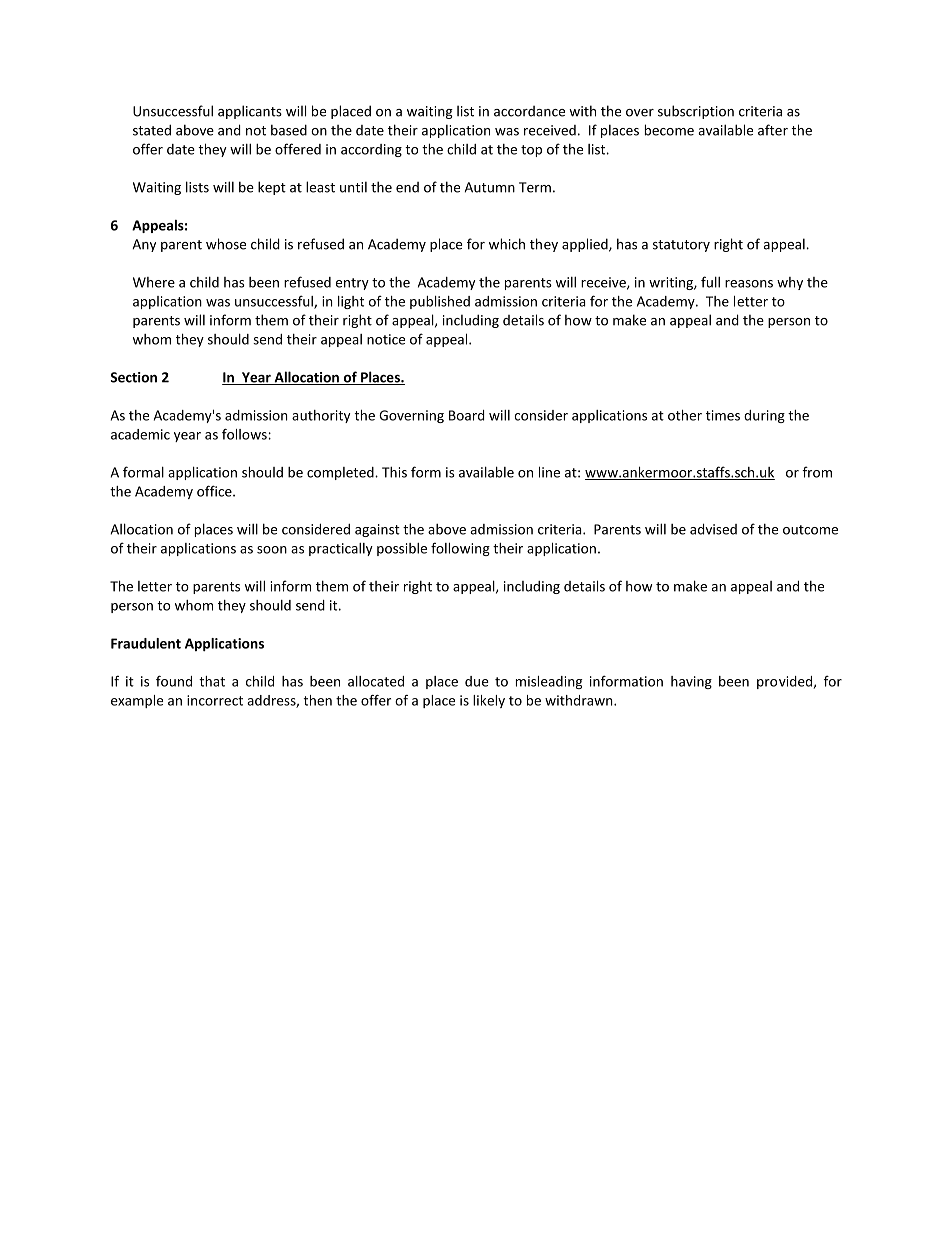  What do you see at coordinates (773, 130) in the page?
I see `after` at bounding box center [773, 130].
